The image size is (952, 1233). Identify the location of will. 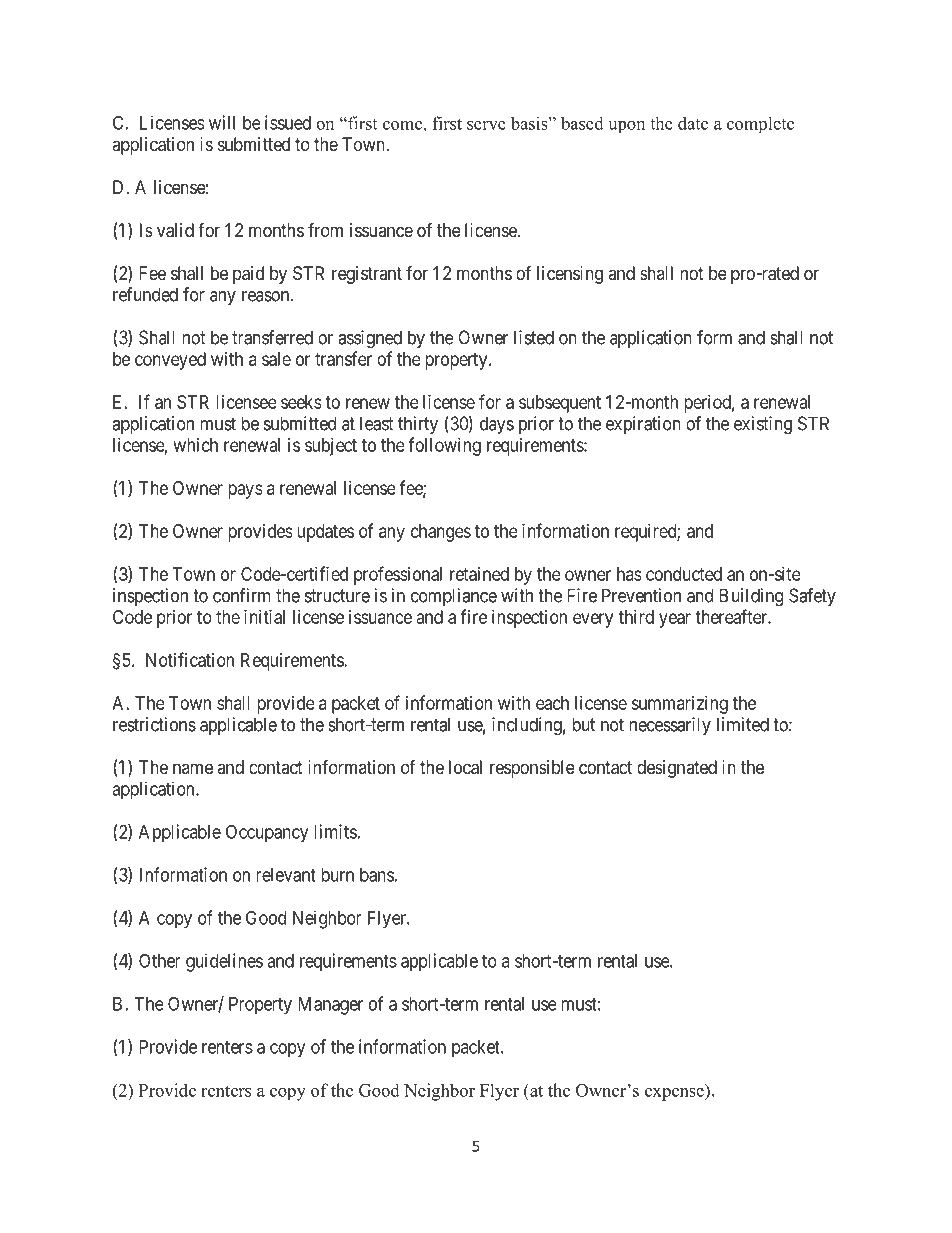
(222, 122).
